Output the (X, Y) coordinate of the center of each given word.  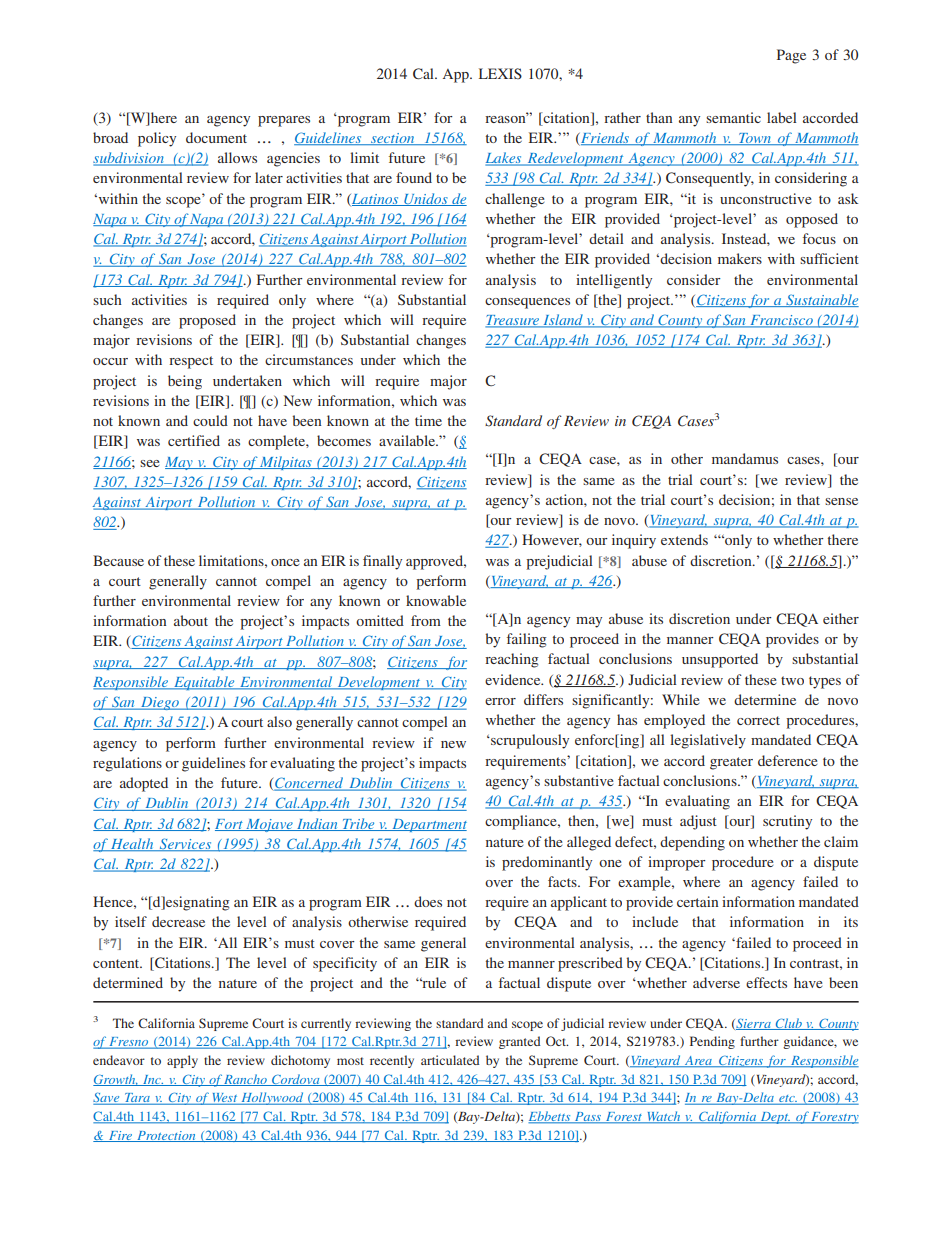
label (782, 117)
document (216, 137)
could (210, 420)
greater (731, 763)
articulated (450, 1060)
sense (841, 501)
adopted (144, 784)
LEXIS (500, 73)
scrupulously (529, 741)
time (428, 420)
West (225, 1099)
